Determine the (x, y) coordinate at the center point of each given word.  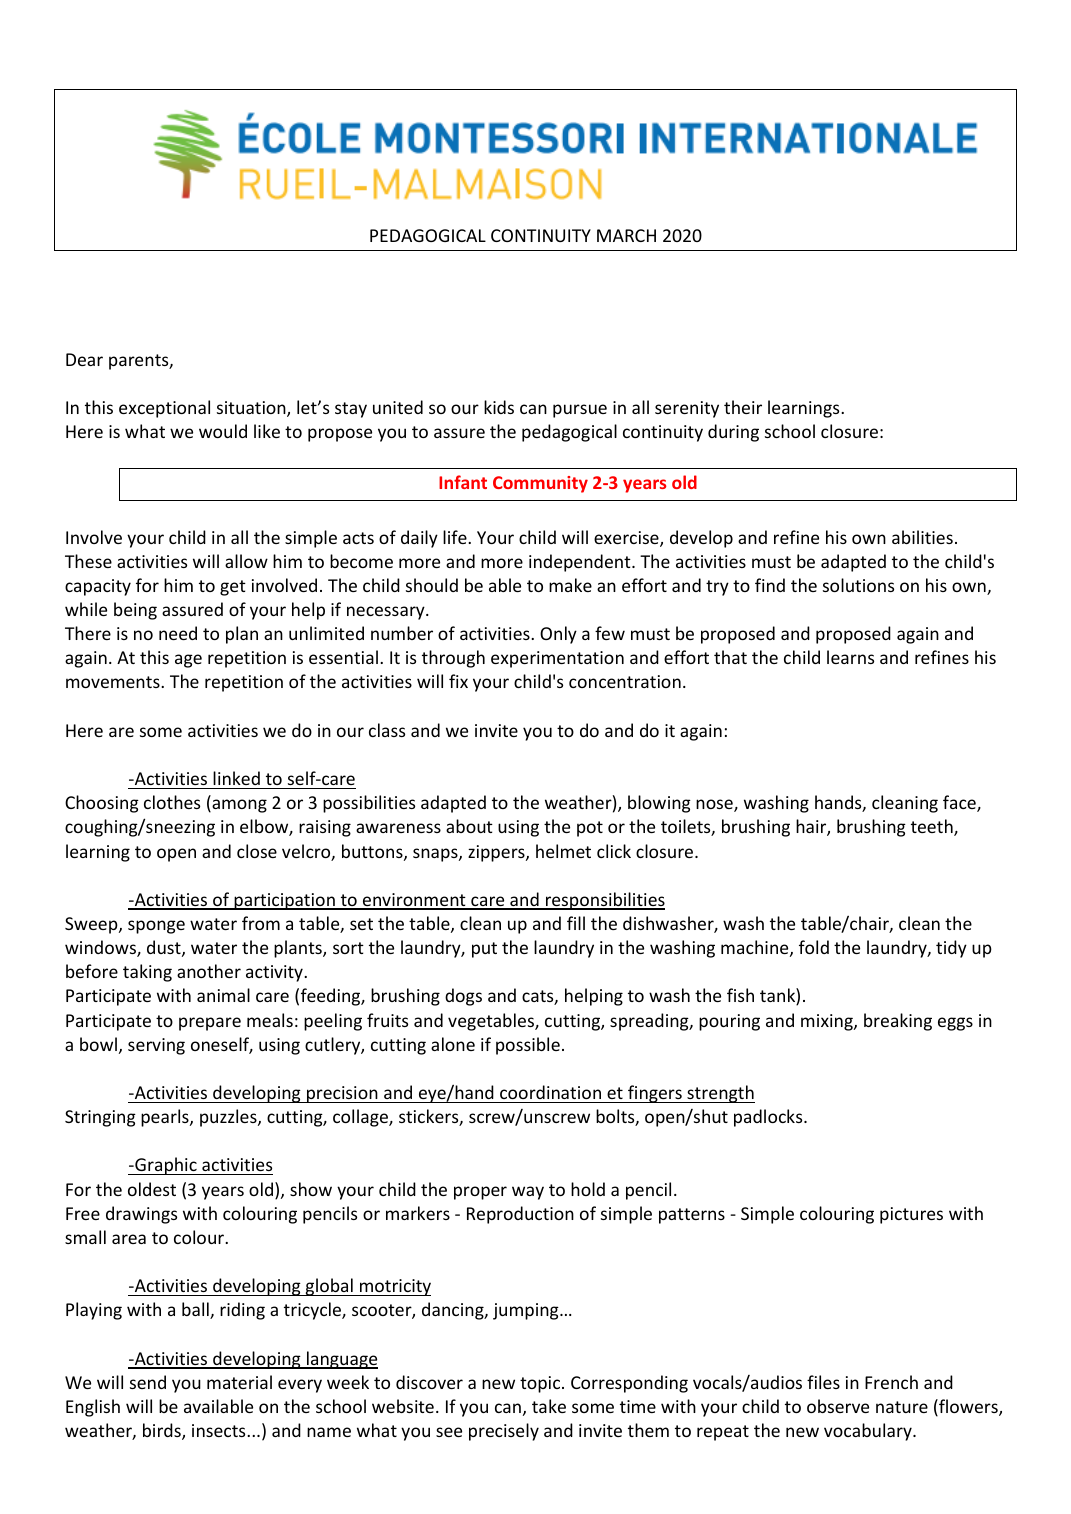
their (743, 407)
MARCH (626, 235)
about (469, 826)
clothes (172, 802)
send (148, 1382)
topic (541, 1384)
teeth (933, 827)
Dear (84, 359)
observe (838, 1406)
